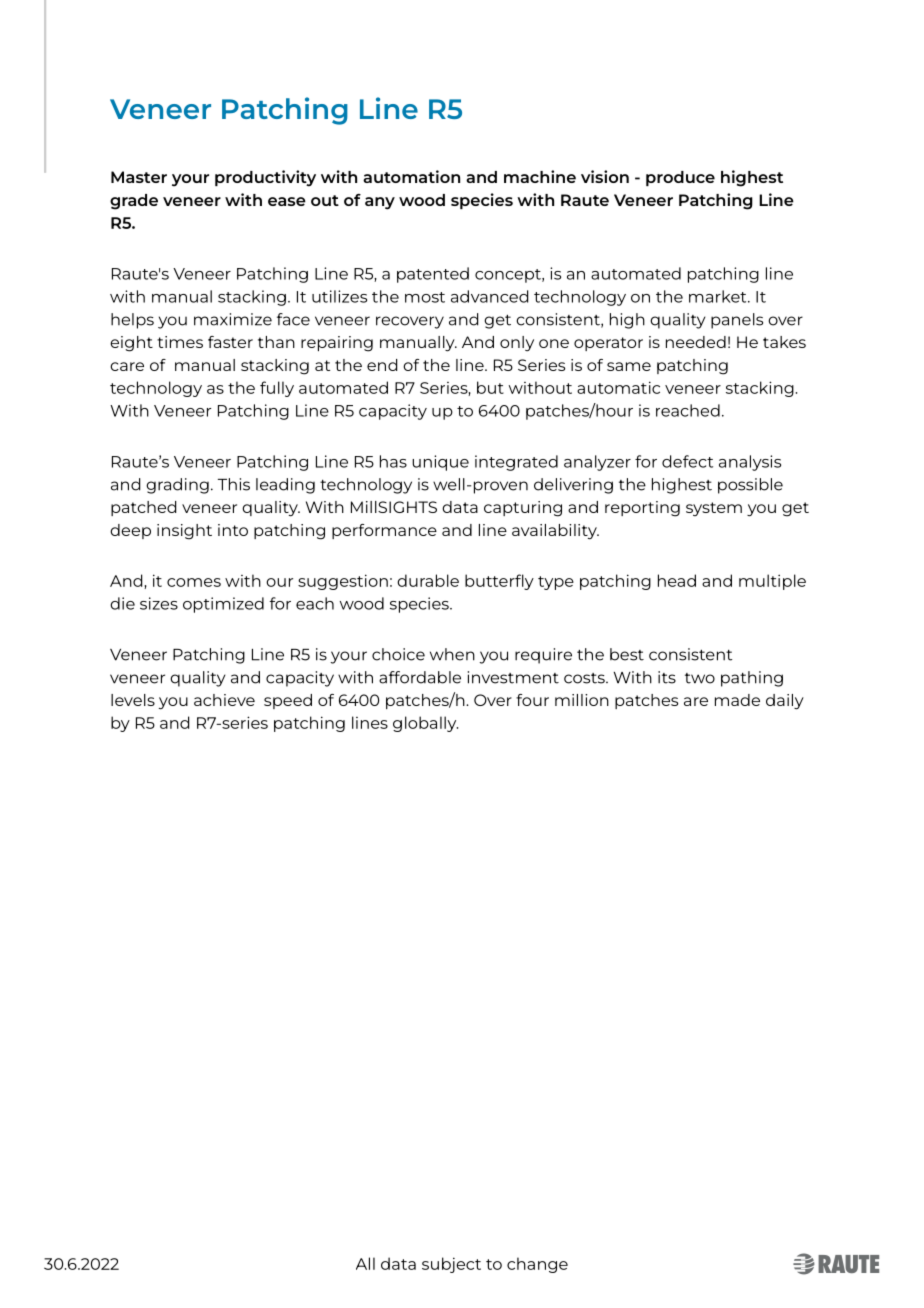 Image resolution: width=924 pixels, height=1308 pixels. What do you see at coordinates (537, 1265) in the screenshot?
I see `change` at bounding box center [537, 1265].
